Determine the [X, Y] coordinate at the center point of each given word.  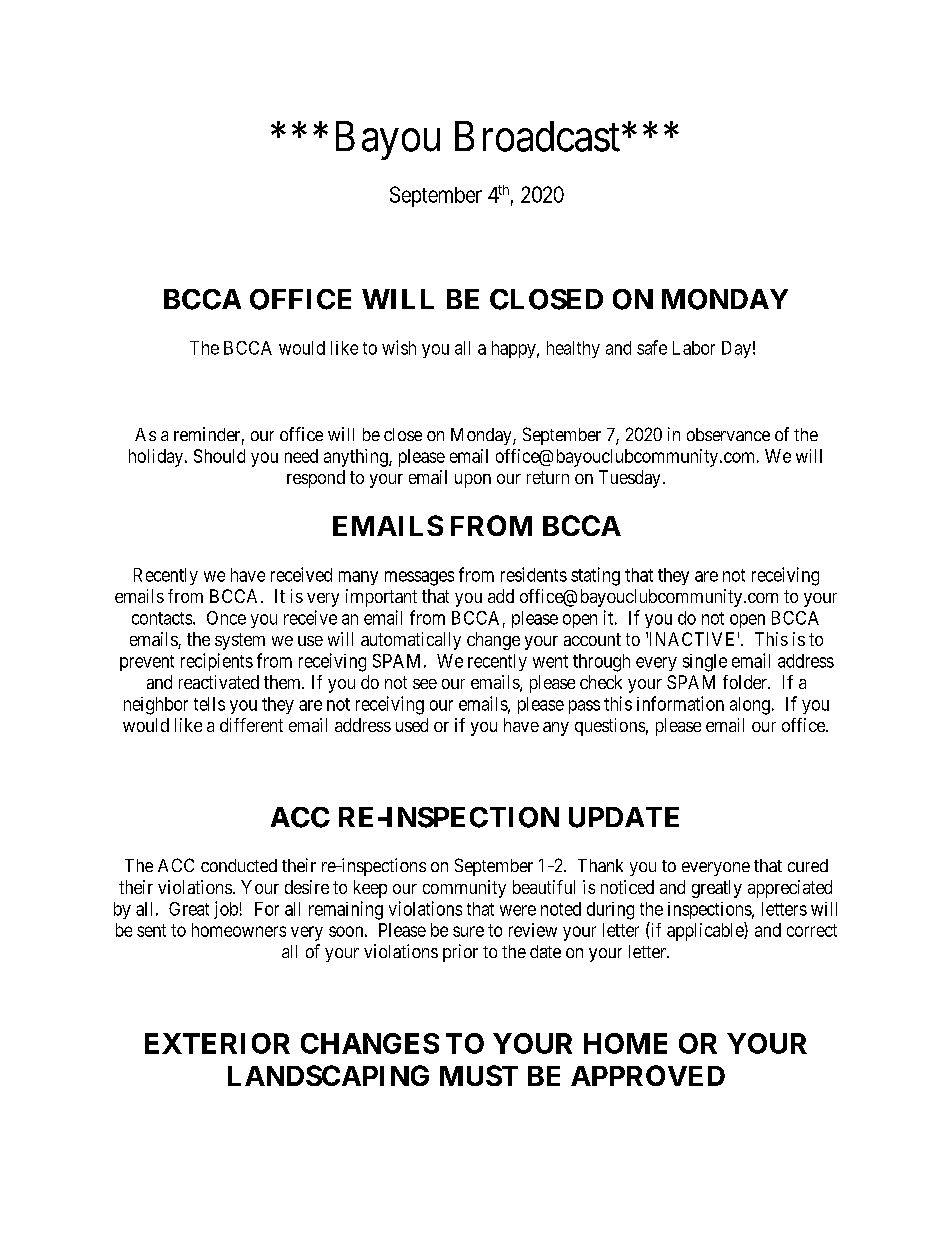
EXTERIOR [217, 1043]
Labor [694, 348]
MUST [479, 1075]
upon [473, 481]
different [251, 725]
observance [728, 434]
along [750, 706]
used [412, 725]
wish [399, 347]
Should [219, 456]
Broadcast [539, 136]
